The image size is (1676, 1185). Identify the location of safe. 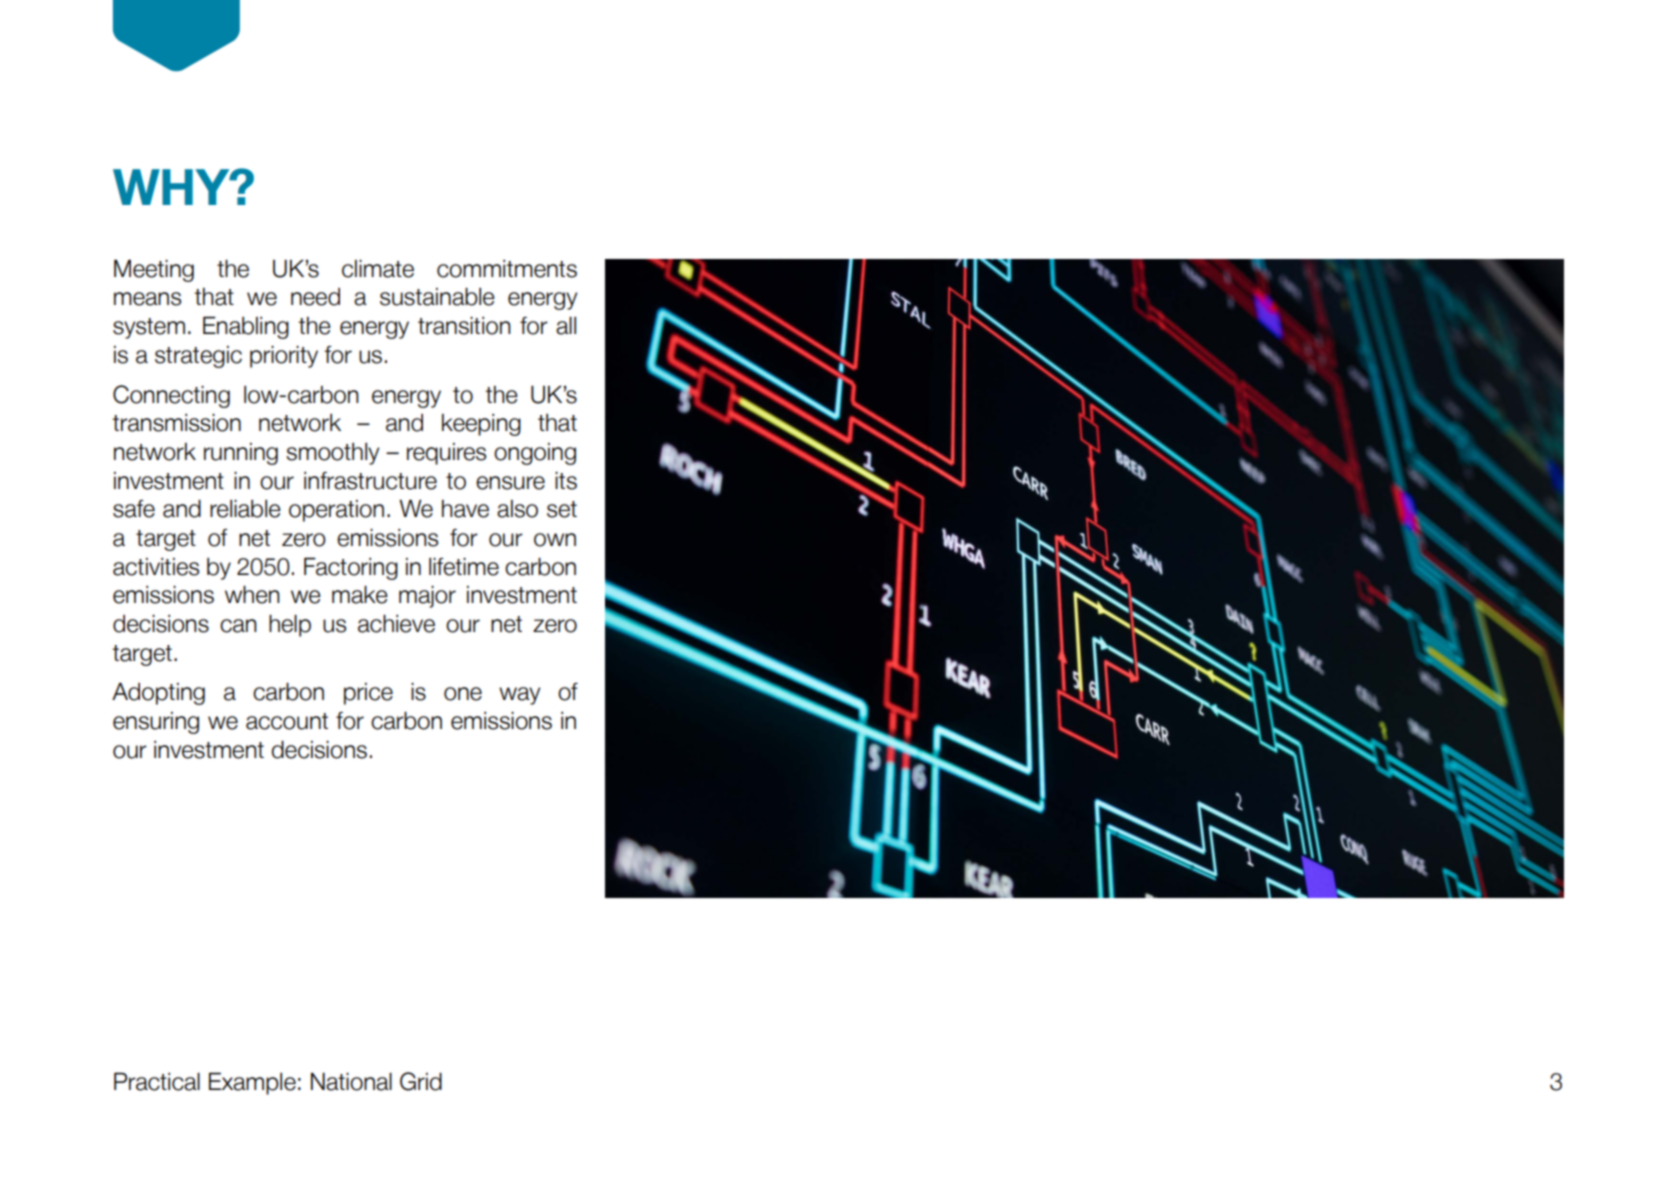
(134, 509).
